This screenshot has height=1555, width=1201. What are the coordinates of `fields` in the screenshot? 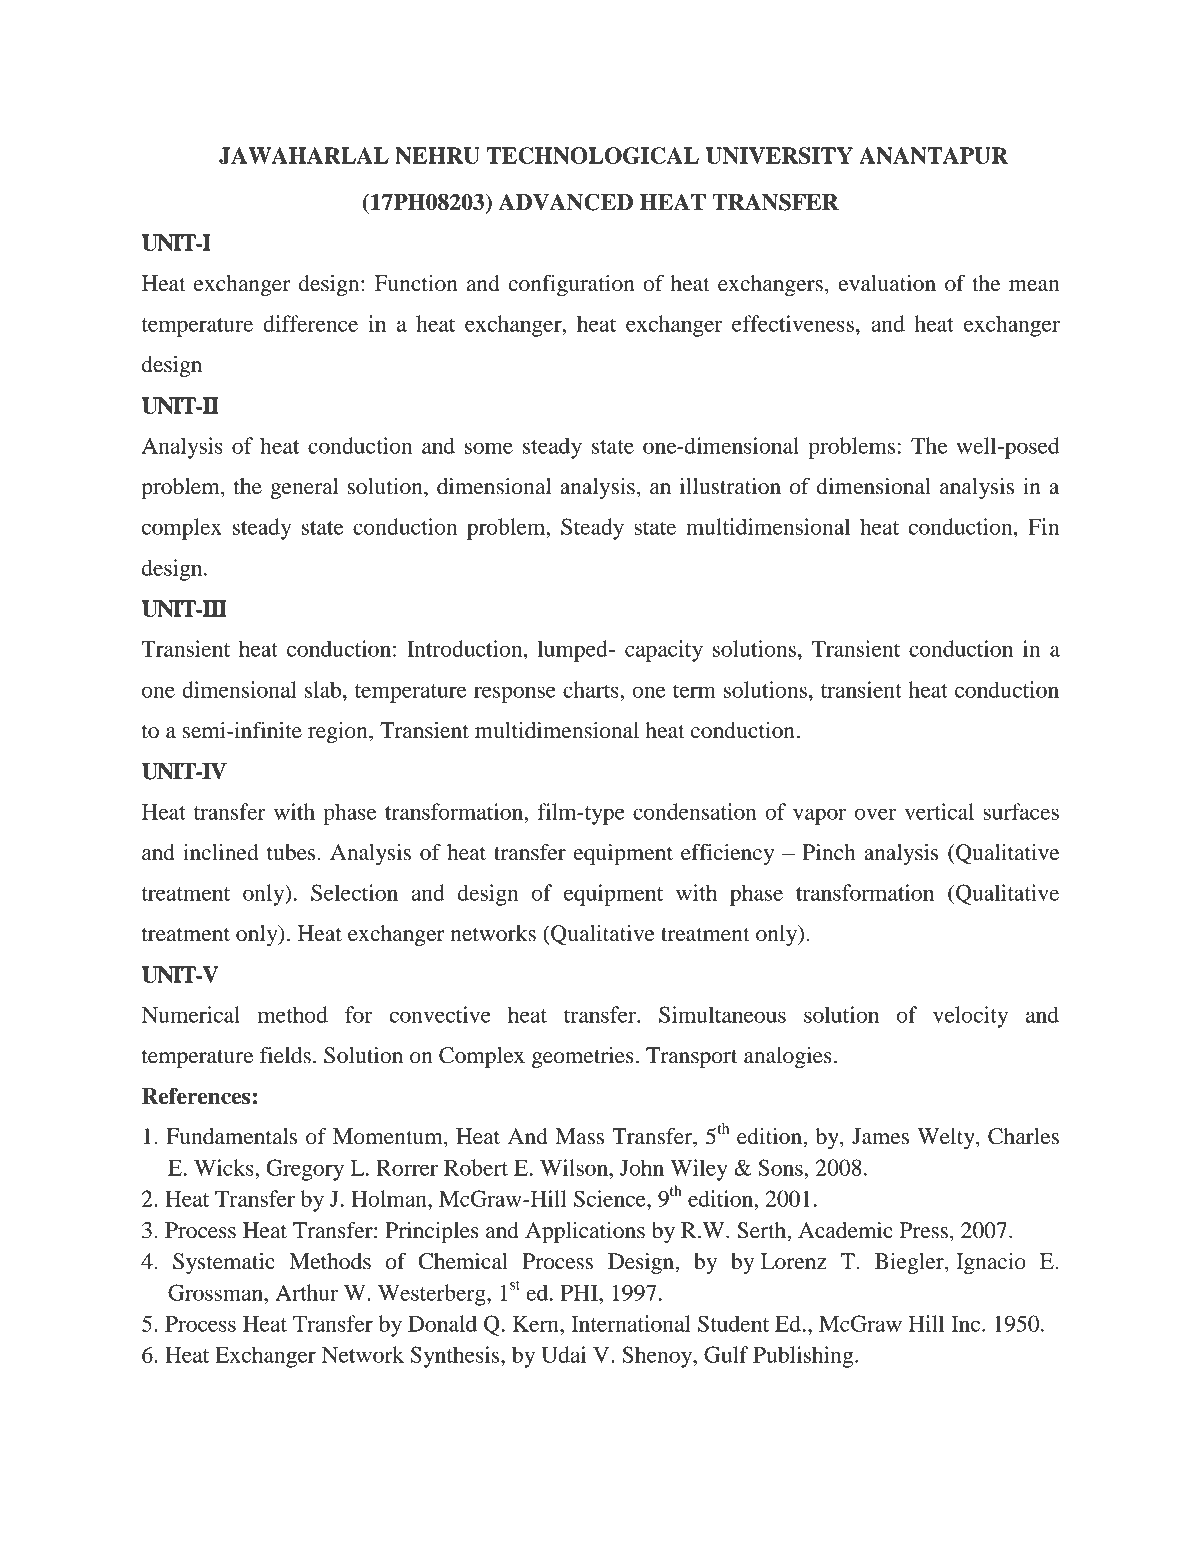 It's located at (285, 1055).
